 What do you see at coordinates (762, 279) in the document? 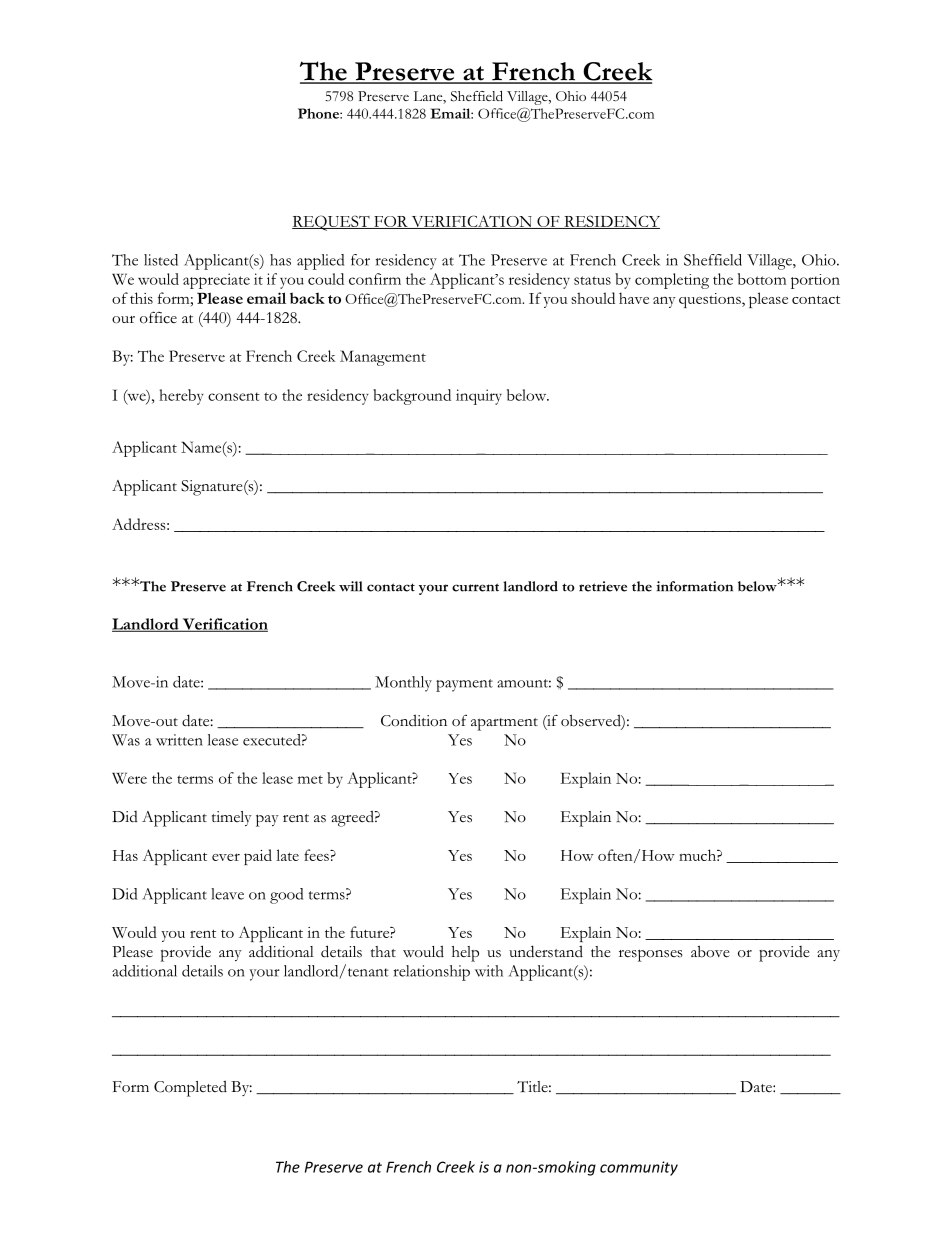
I see `bottom` at bounding box center [762, 279].
